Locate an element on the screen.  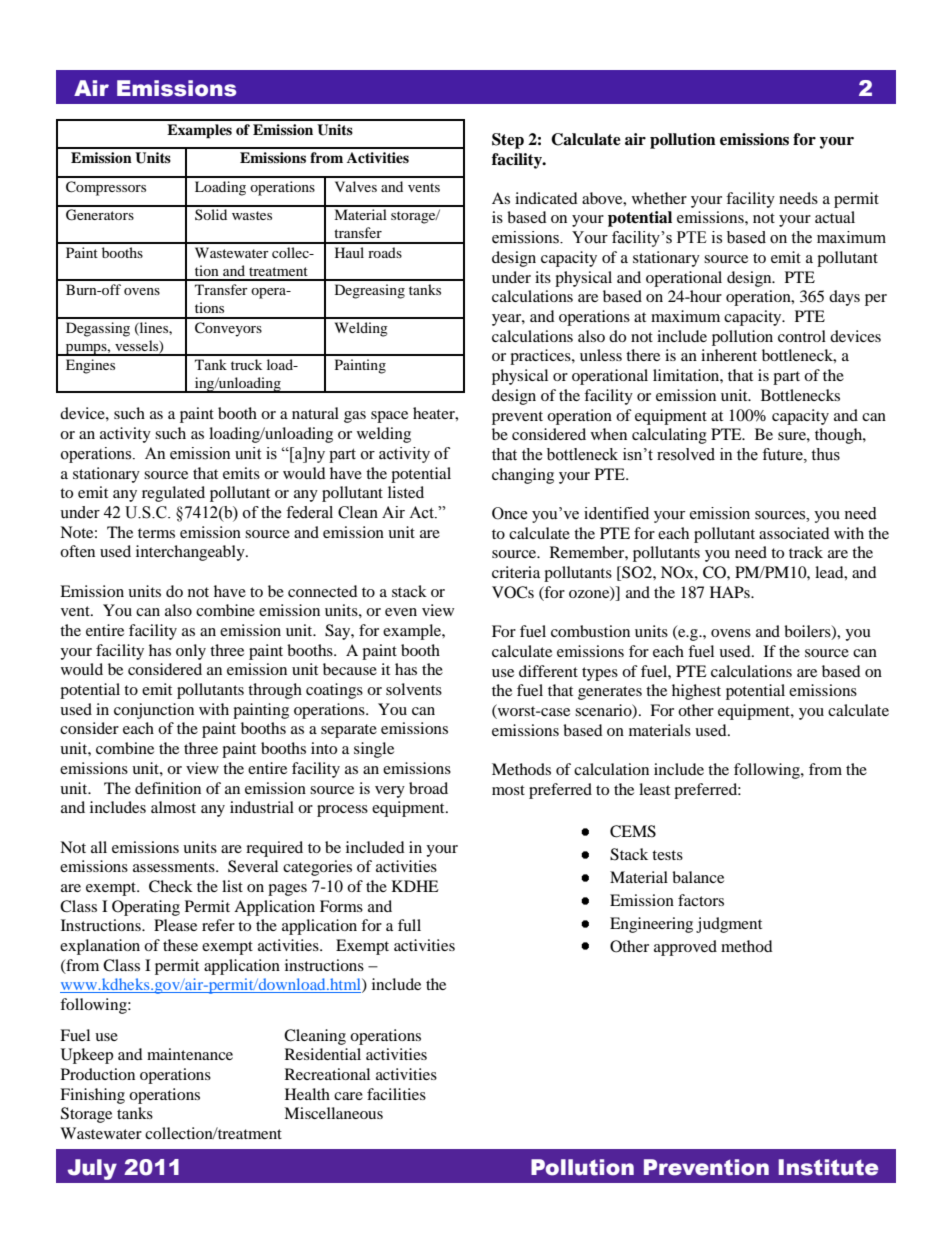
assessments is located at coordinates (175, 867).
